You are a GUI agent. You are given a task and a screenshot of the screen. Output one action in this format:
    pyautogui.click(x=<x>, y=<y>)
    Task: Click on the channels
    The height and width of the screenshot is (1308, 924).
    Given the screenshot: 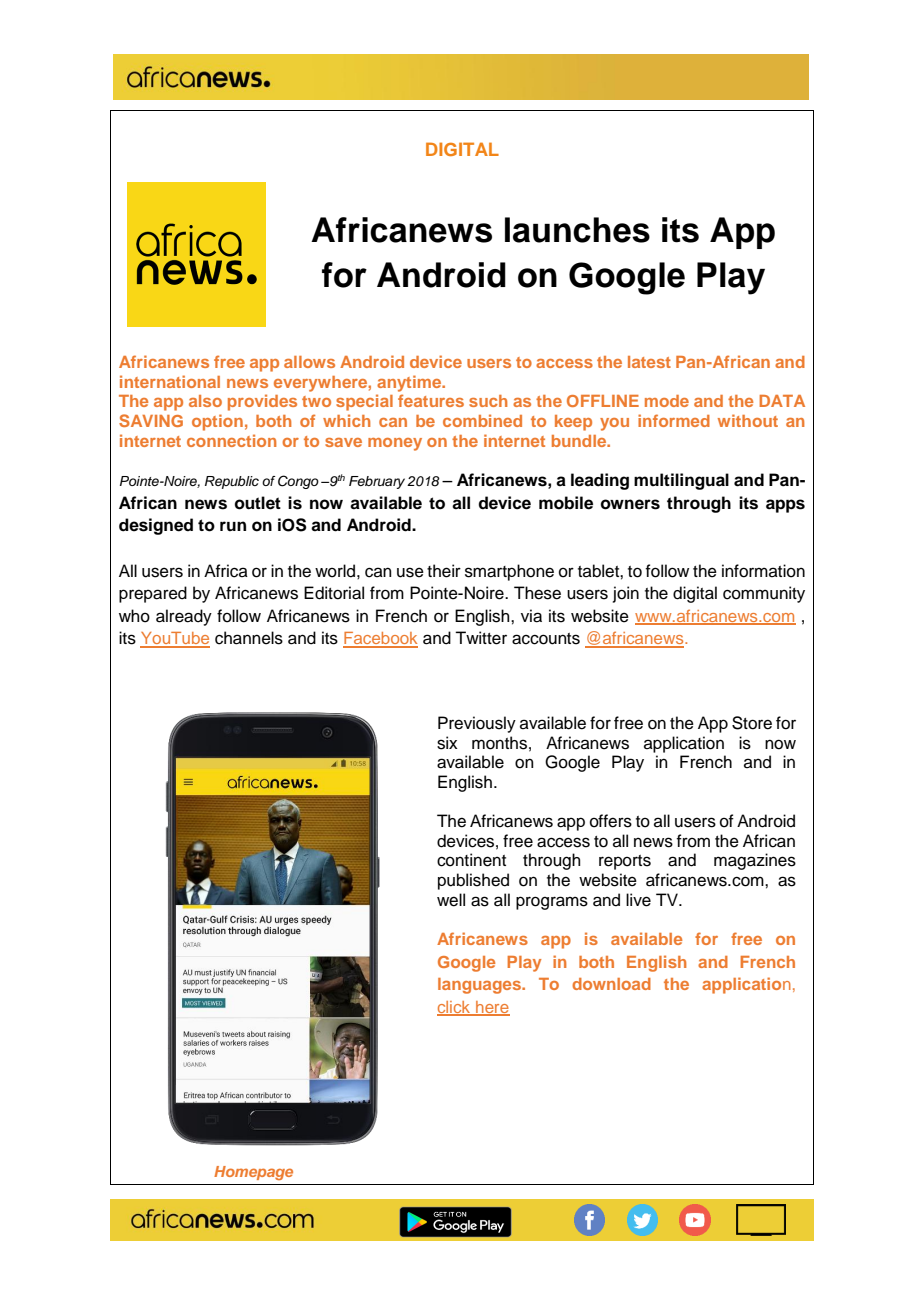 What is the action you would take?
    pyautogui.click(x=249, y=638)
